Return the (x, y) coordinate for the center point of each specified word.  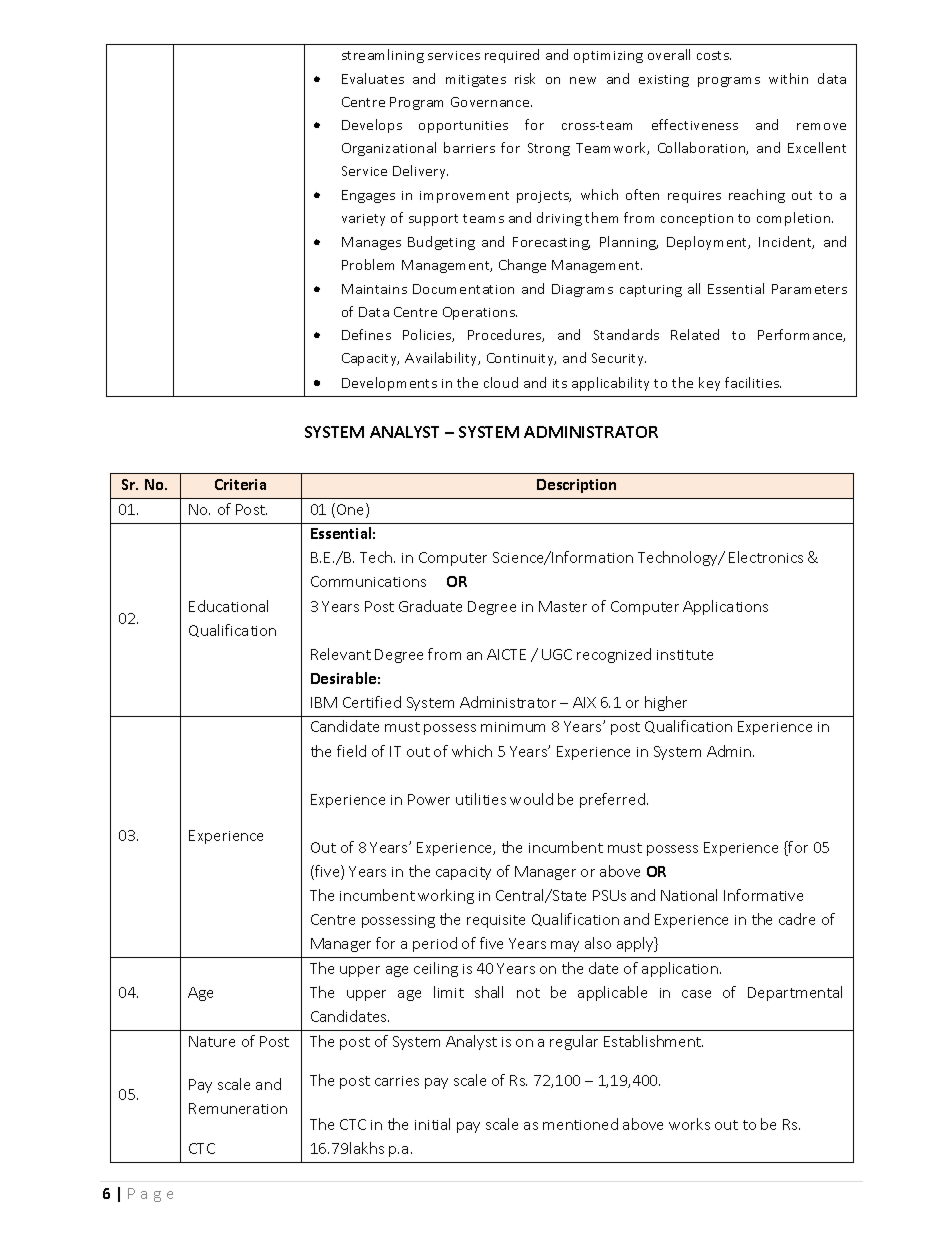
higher (666, 703)
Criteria (240, 484)
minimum (513, 727)
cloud (501, 382)
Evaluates (373, 78)
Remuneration (238, 1108)
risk (525, 78)
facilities (753, 382)
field (351, 751)
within (788, 78)
